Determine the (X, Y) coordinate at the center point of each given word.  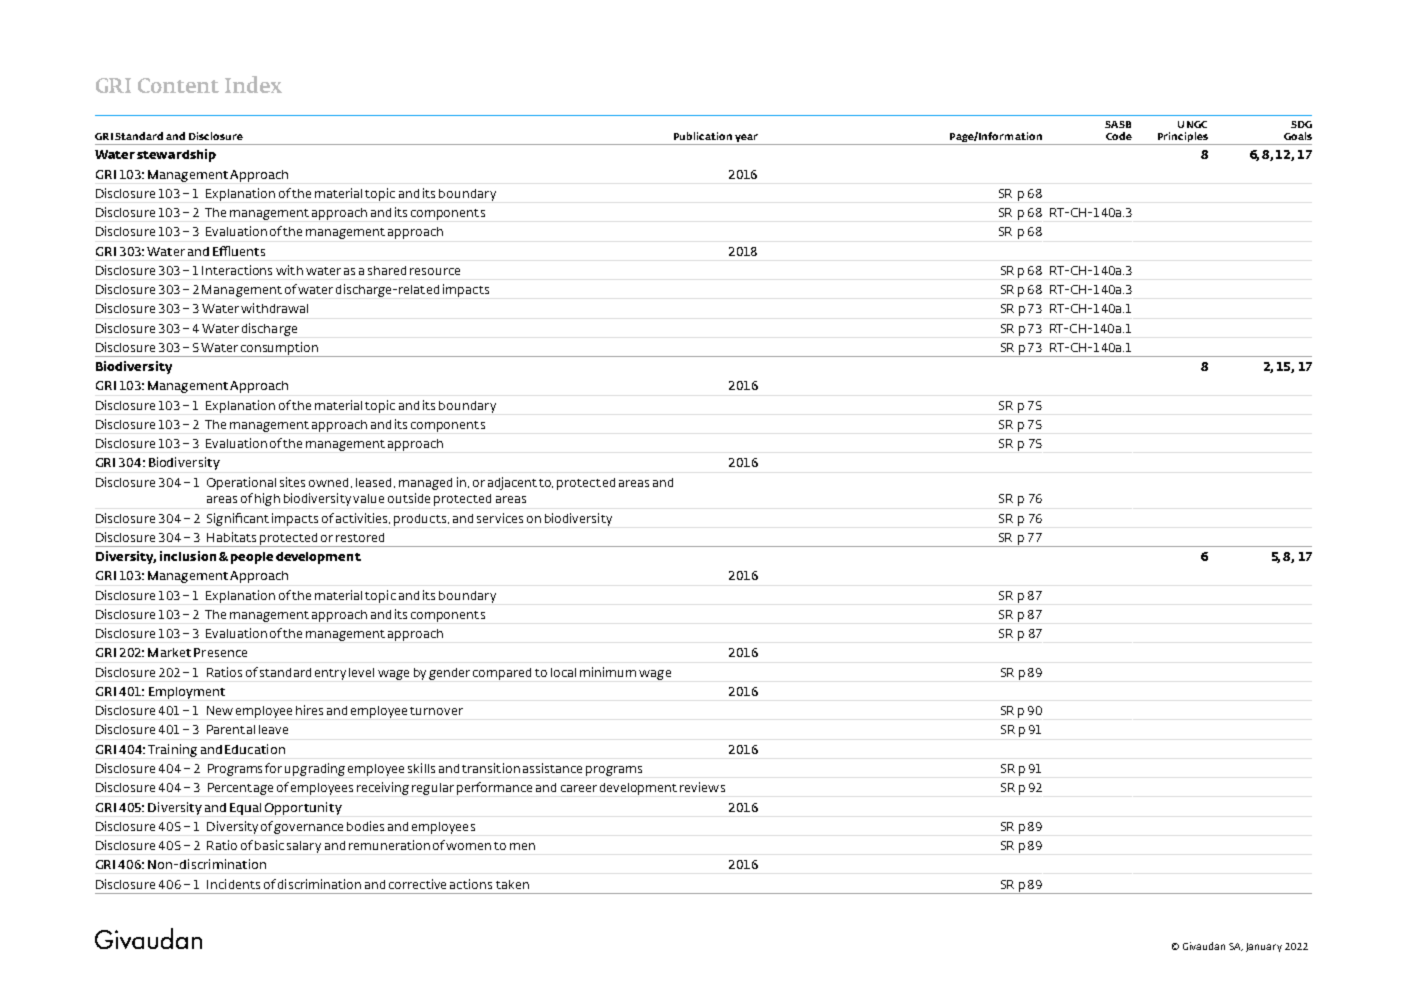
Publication (703, 136)
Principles (1182, 138)
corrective (417, 884)
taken (512, 884)
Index (253, 84)
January (1264, 947)
